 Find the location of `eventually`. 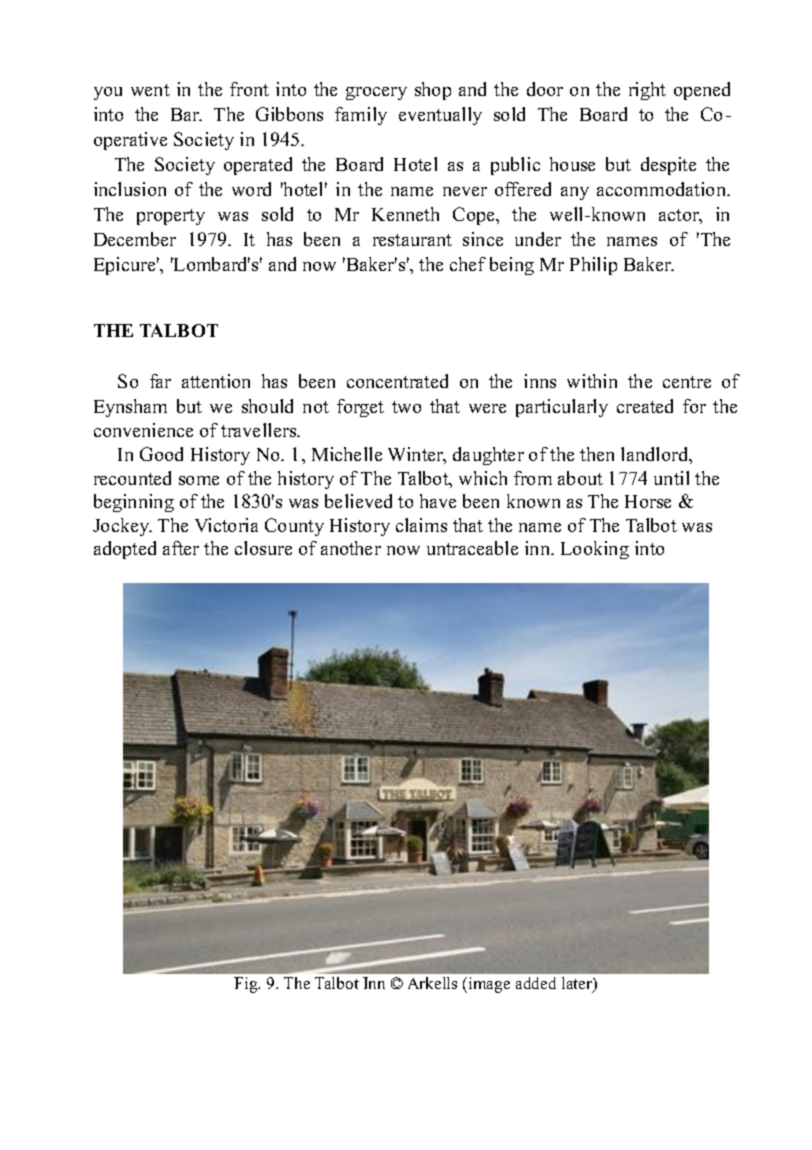

eventually is located at coordinates (440, 116).
